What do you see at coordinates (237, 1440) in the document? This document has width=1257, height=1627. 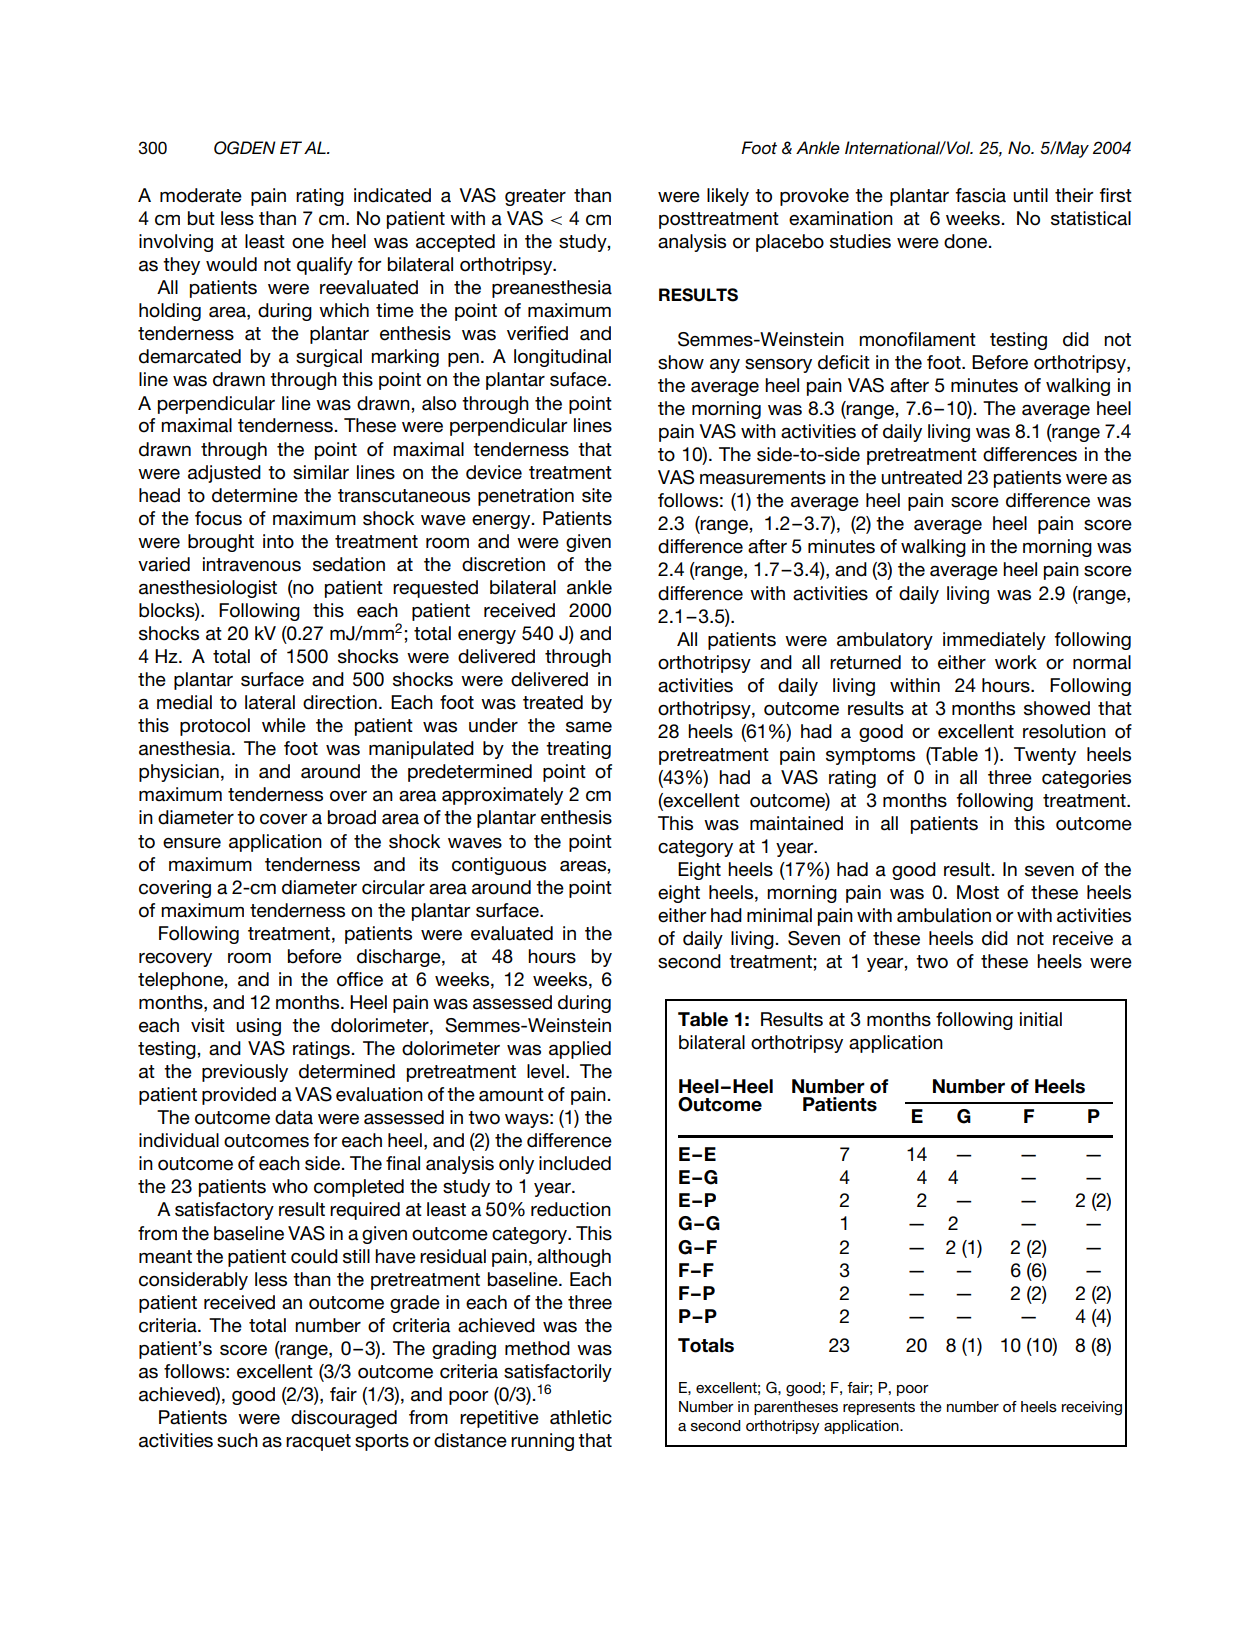 I see `such` at bounding box center [237, 1440].
